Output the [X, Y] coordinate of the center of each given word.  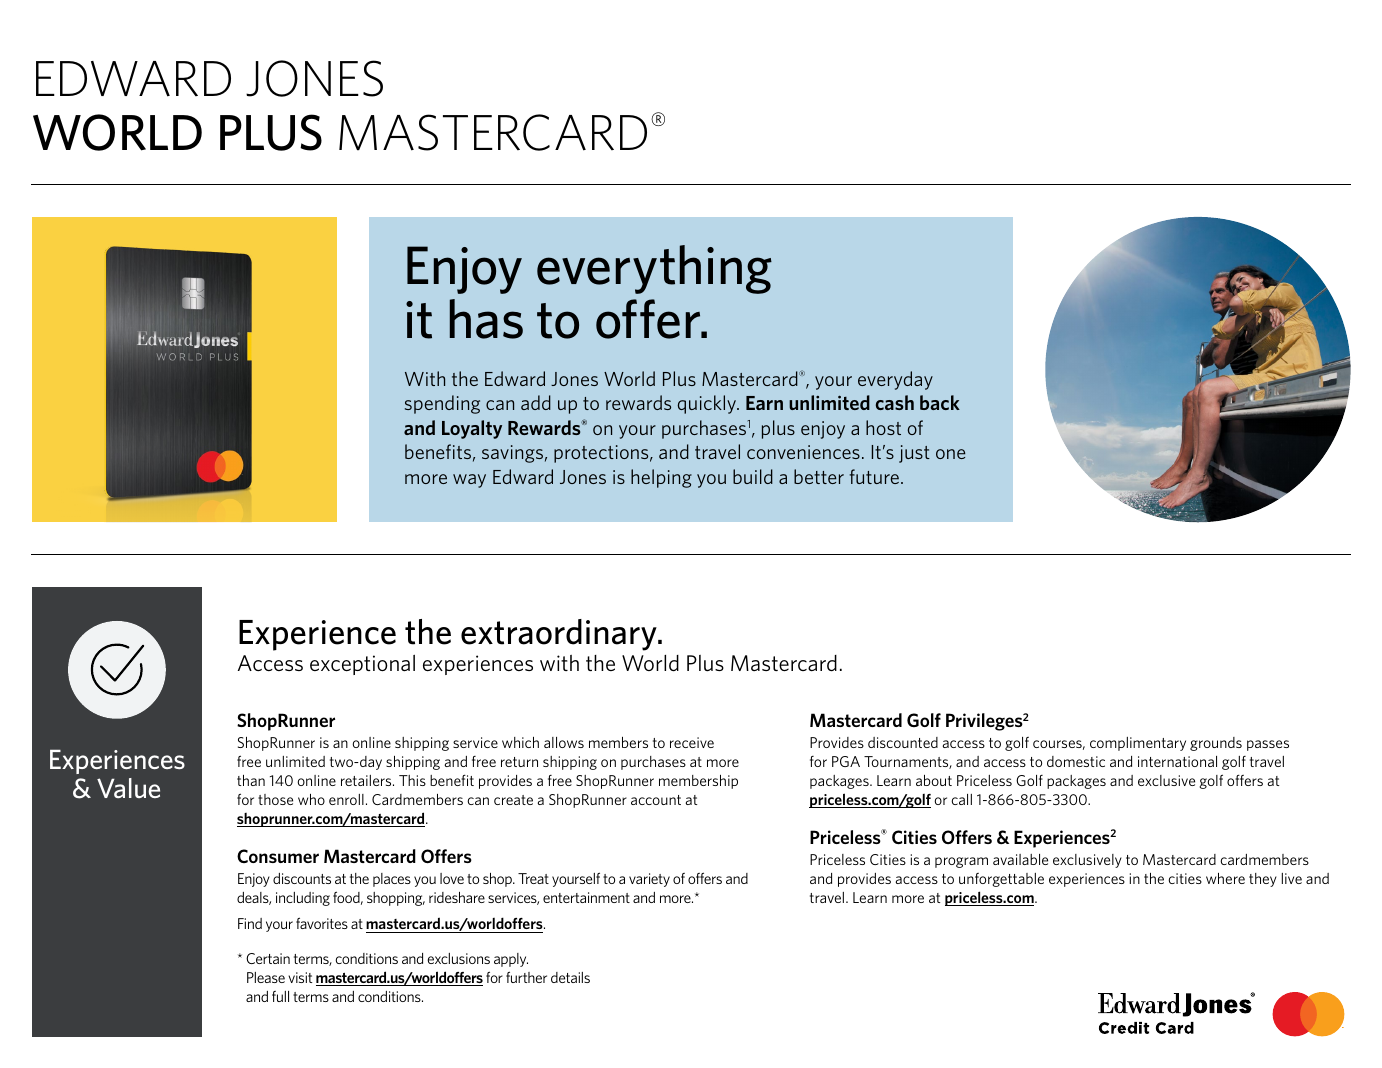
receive [692, 742]
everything [654, 269]
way [469, 481]
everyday [895, 380]
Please [266, 977]
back [940, 402]
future [874, 476]
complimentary [1138, 744]
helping [661, 478]
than [251, 780]
